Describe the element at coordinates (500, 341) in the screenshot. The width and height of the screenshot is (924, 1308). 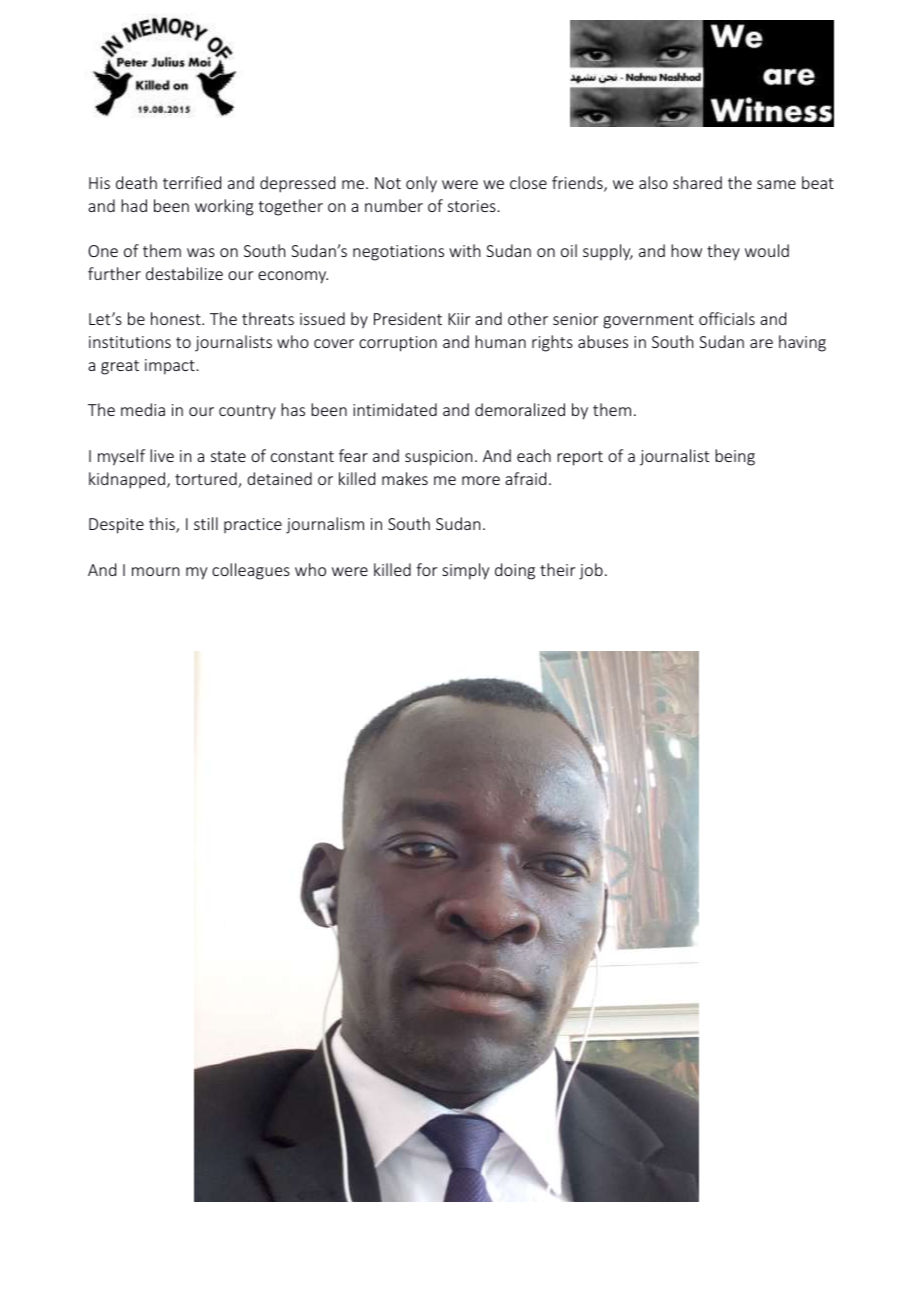
I see `human` at that location.
